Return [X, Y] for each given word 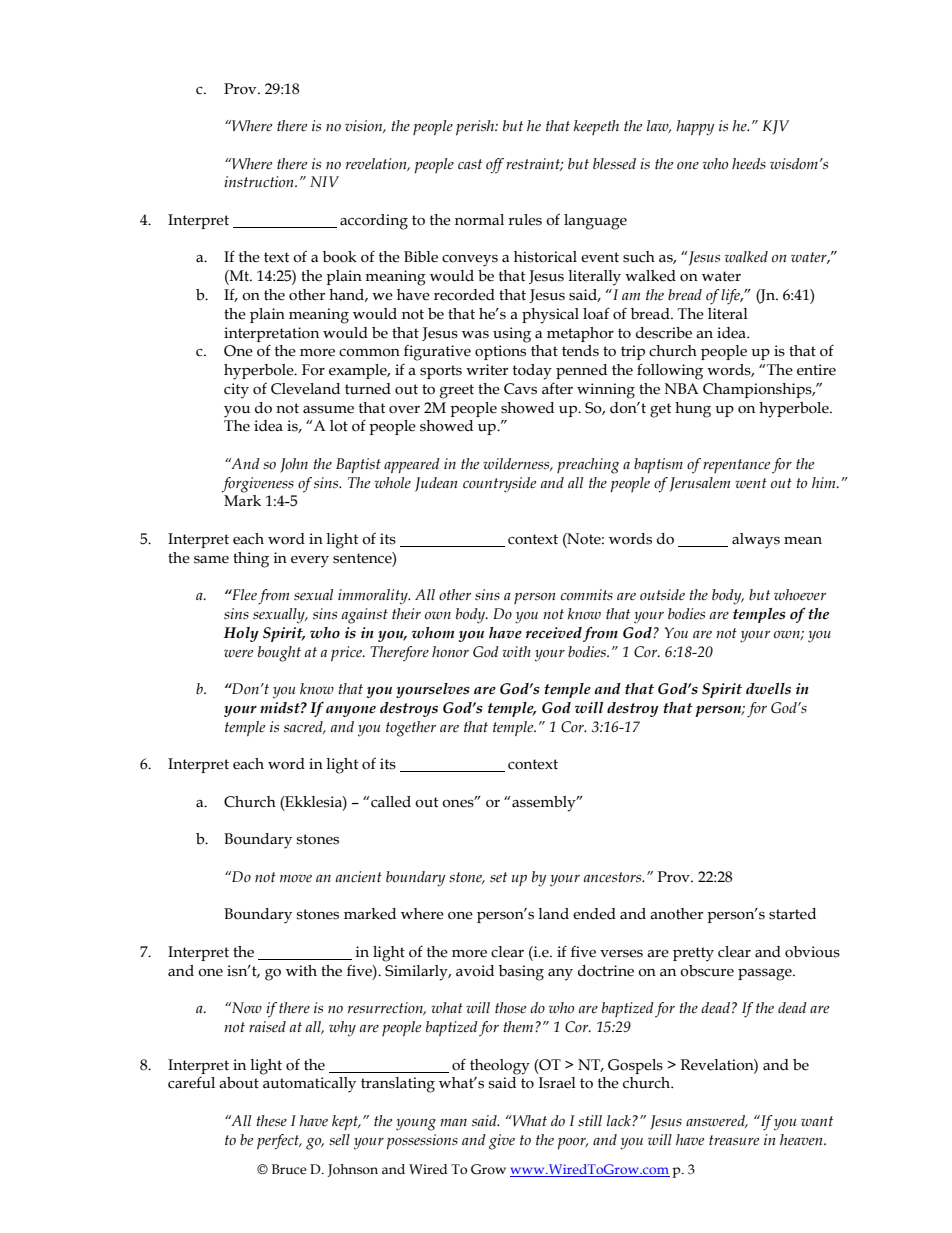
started [792, 914]
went [751, 483]
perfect [279, 1142]
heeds [749, 164]
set [498, 877]
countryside [499, 485]
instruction [260, 182]
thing [251, 560]
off [495, 166]
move [296, 879]
